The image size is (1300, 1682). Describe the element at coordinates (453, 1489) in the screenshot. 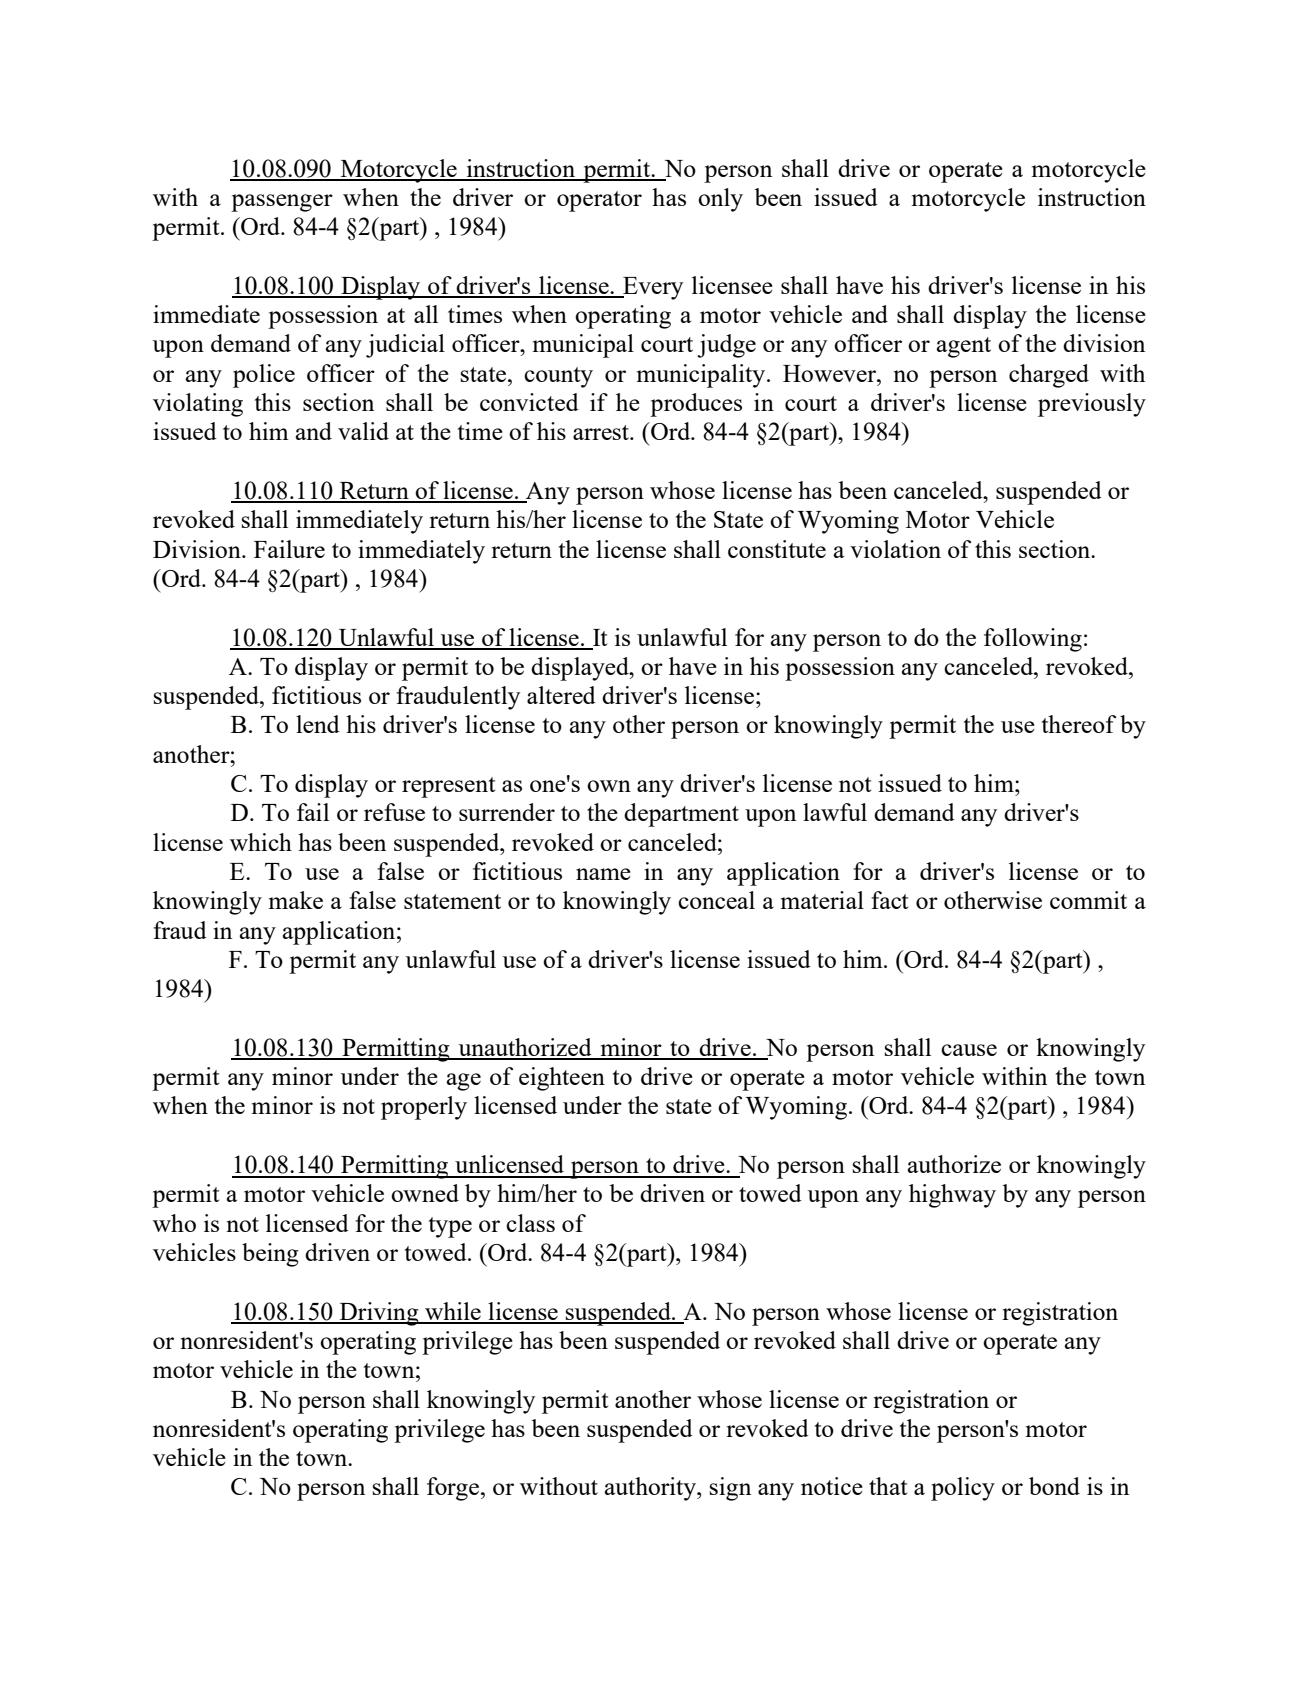

I see `forge` at that location.
